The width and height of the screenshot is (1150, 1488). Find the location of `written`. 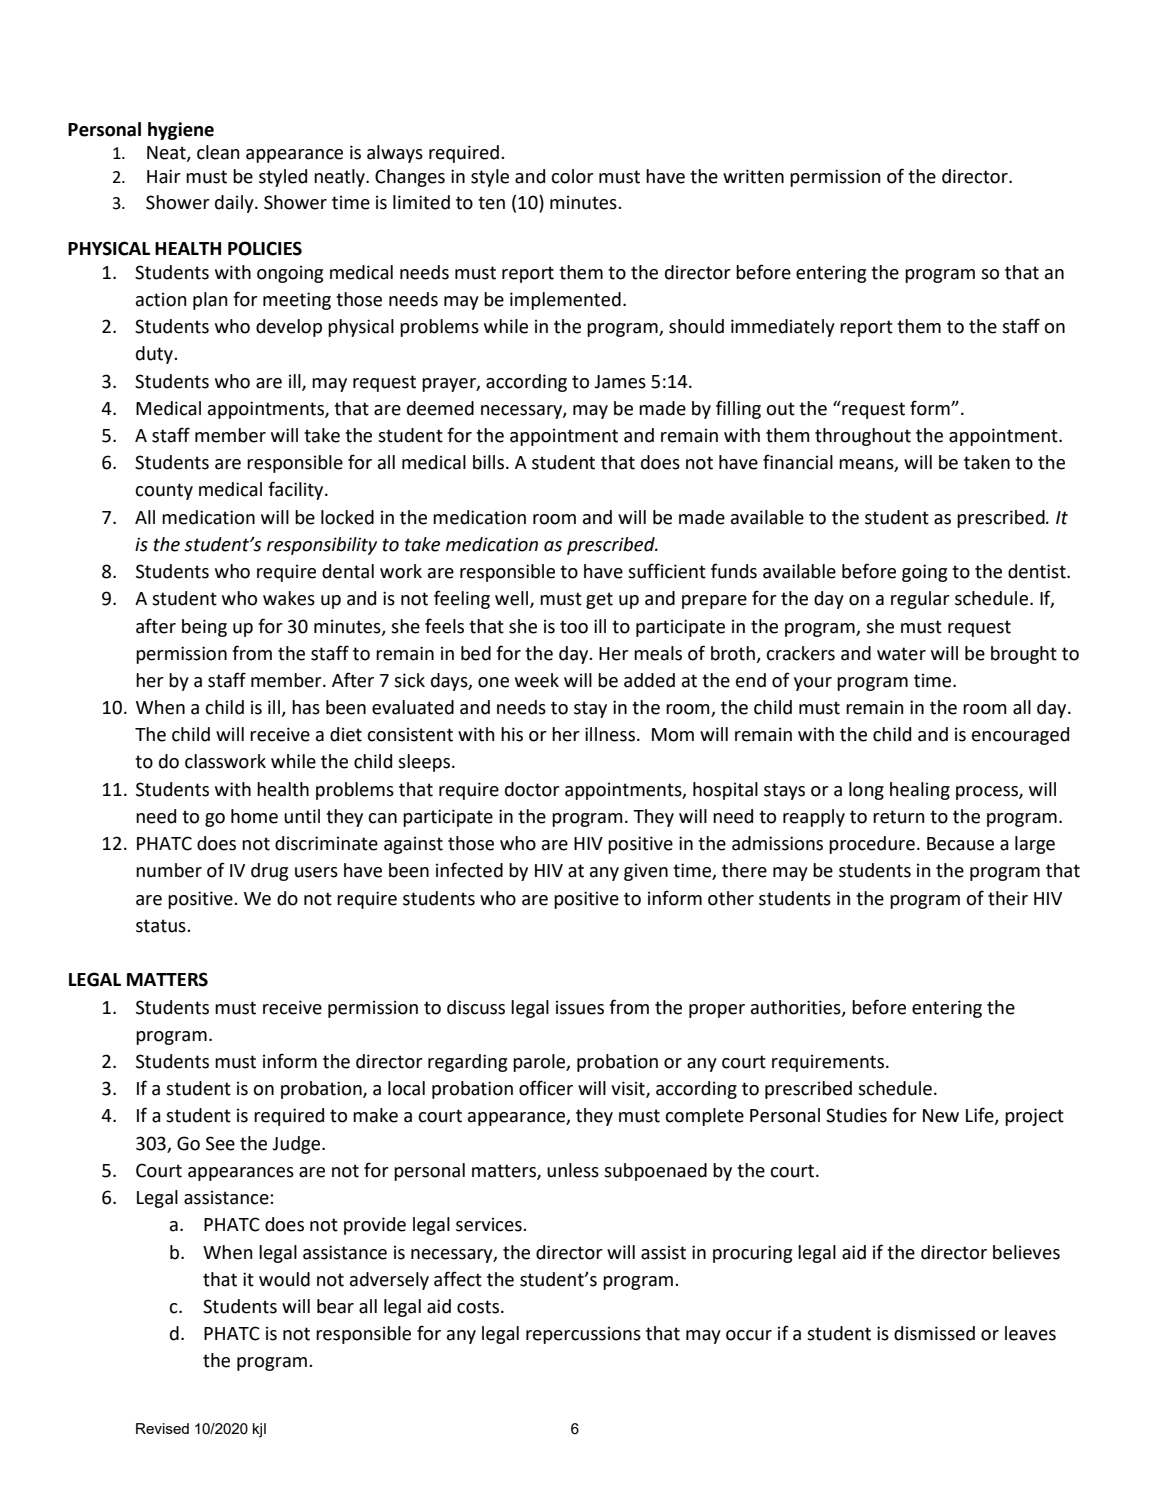

written is located at coordinates (753, 176).
